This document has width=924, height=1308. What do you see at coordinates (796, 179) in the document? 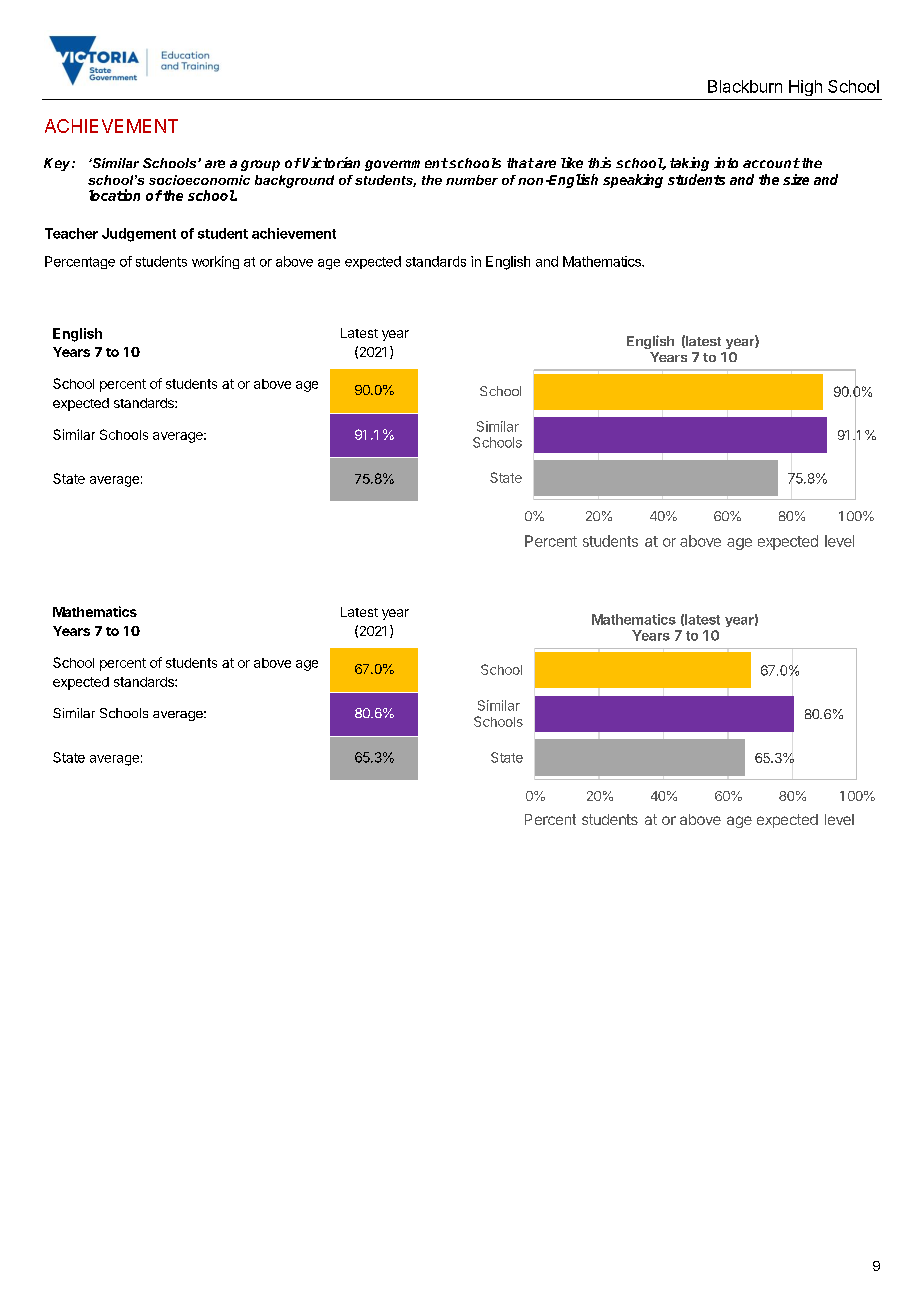
I see `size` at bounding box center [796, 179].
